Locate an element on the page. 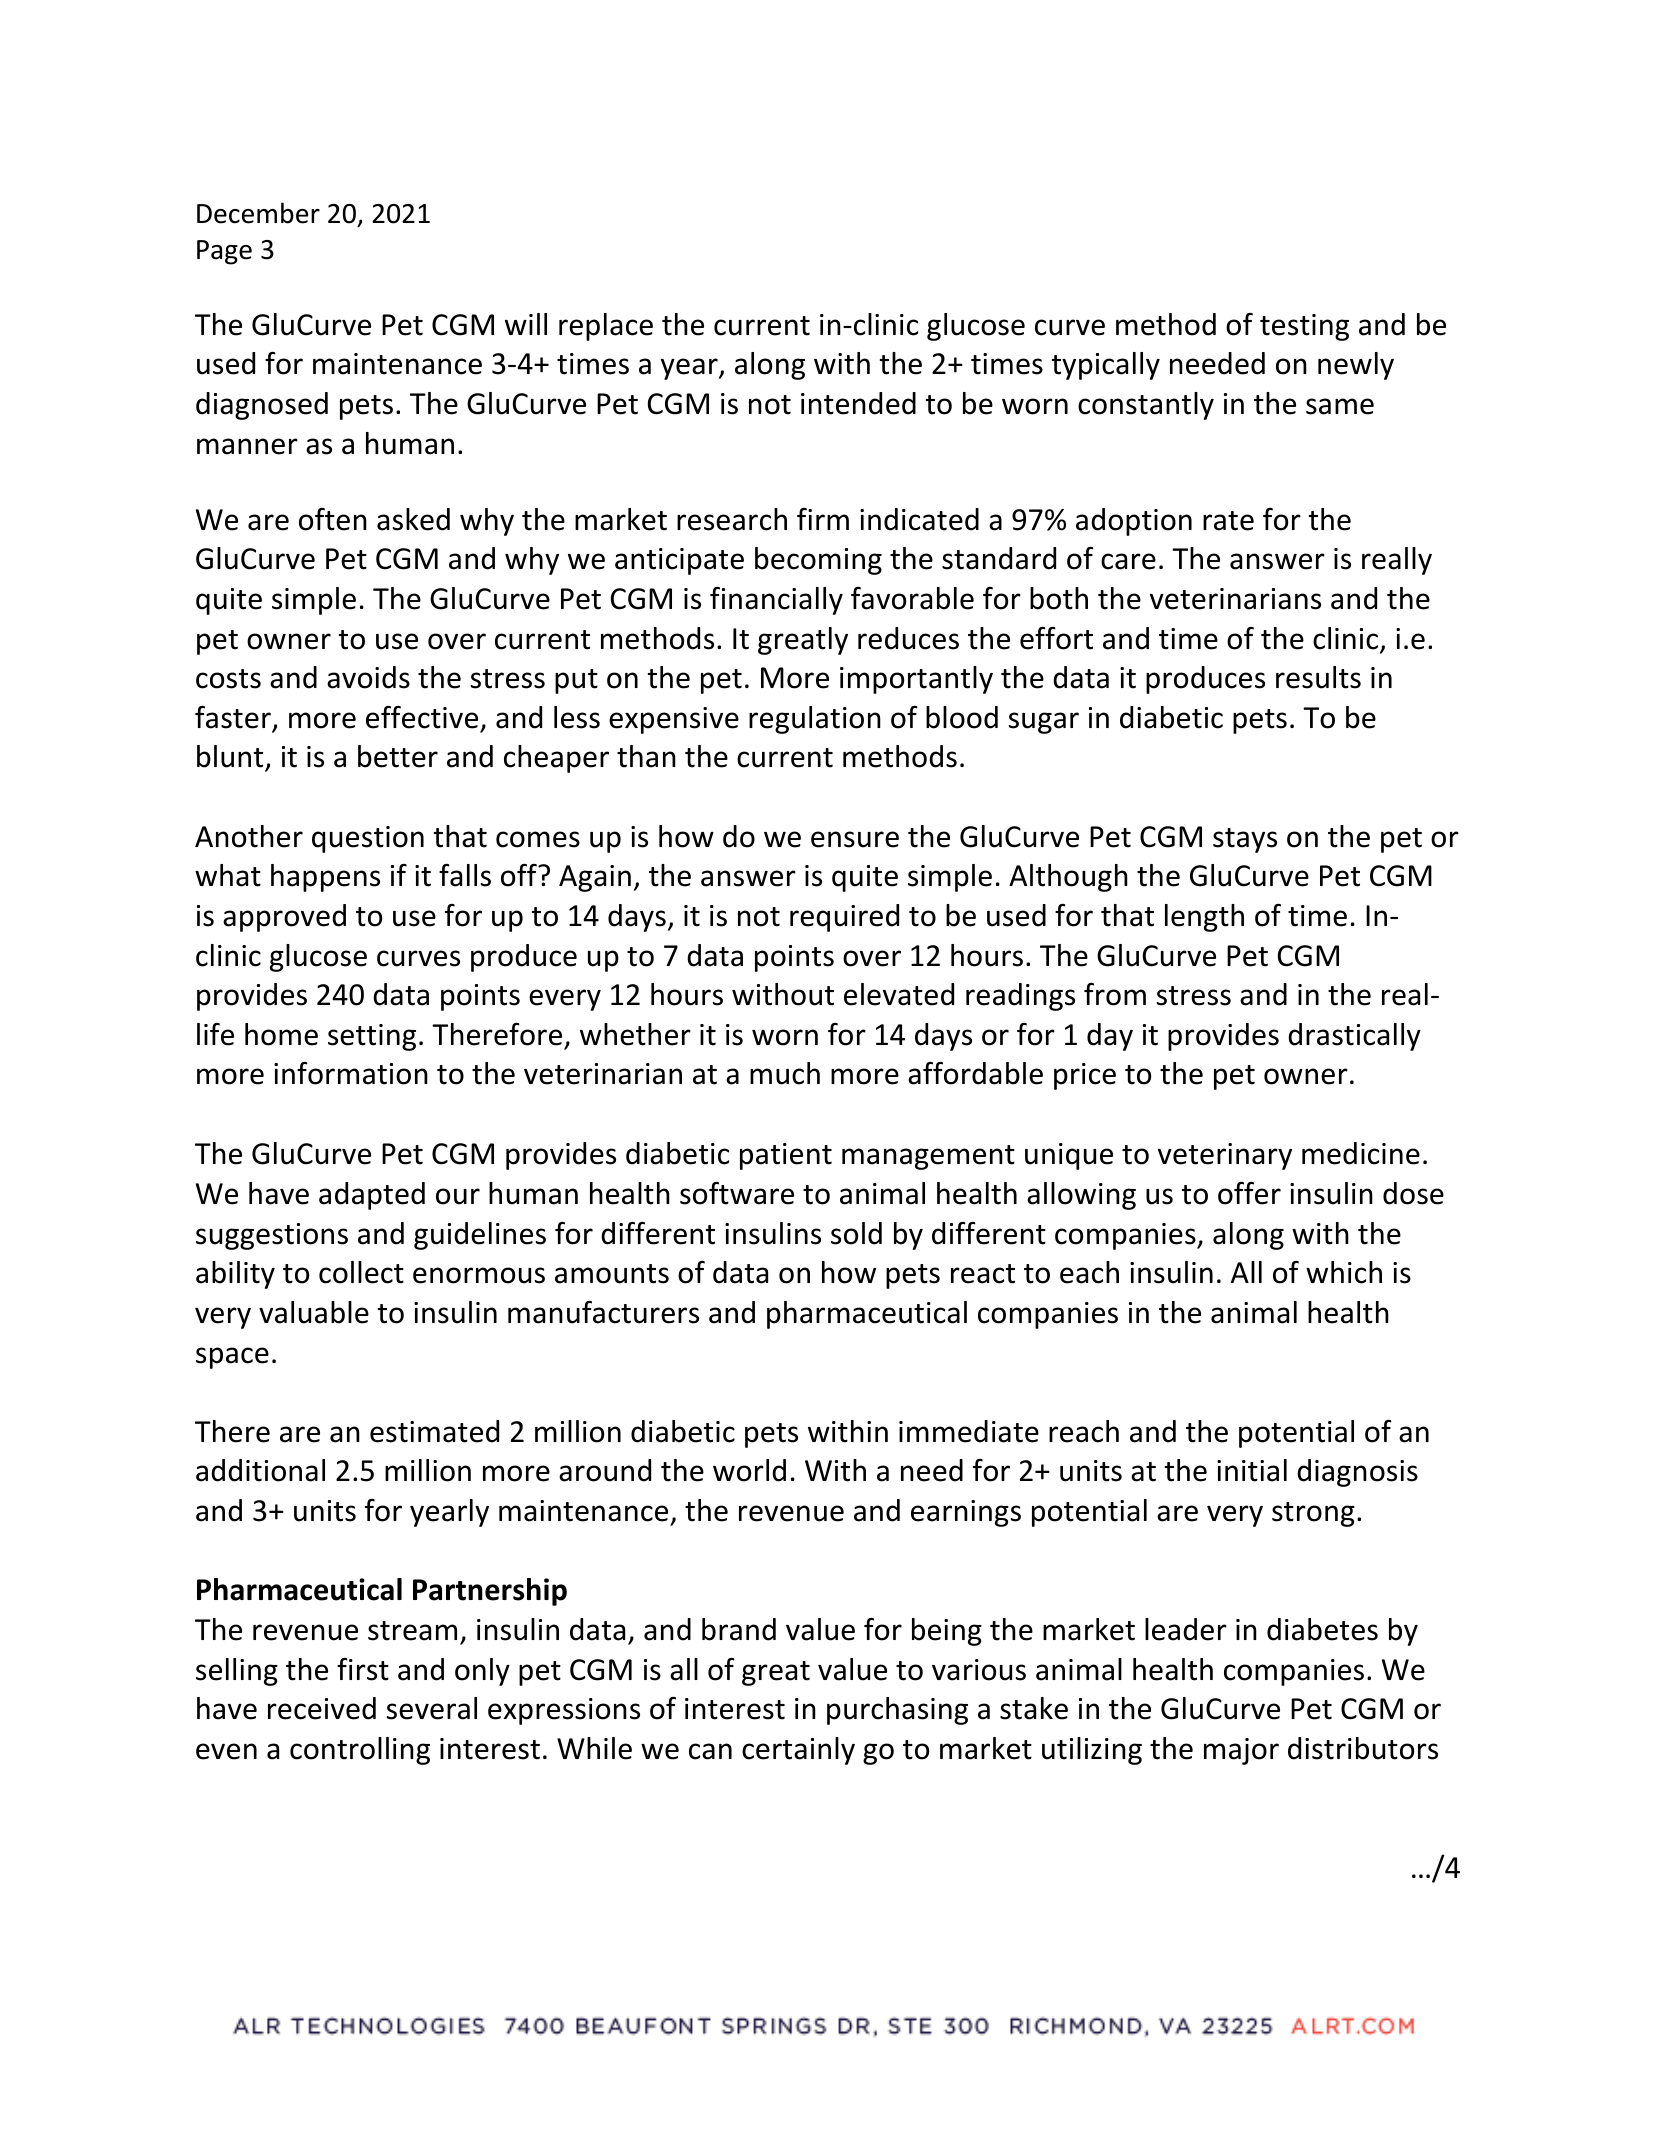  sold is located at coordinates (856, 1233).
